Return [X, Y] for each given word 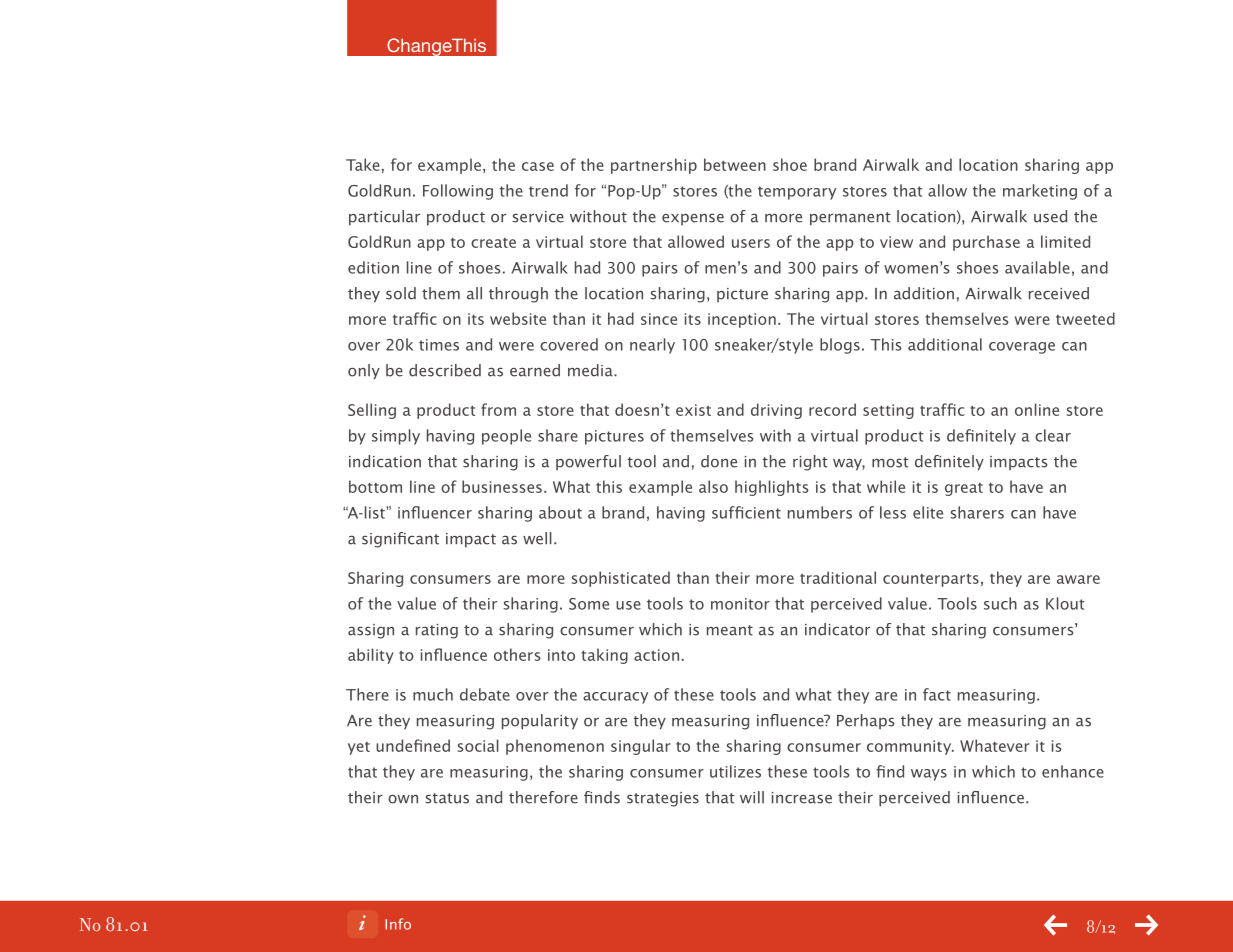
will [752, 797]
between [735, 164]
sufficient [746, 512]
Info [398, 924]
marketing [1040, 192]
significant [400, 540]
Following [458, 192]
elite [928, 512]
